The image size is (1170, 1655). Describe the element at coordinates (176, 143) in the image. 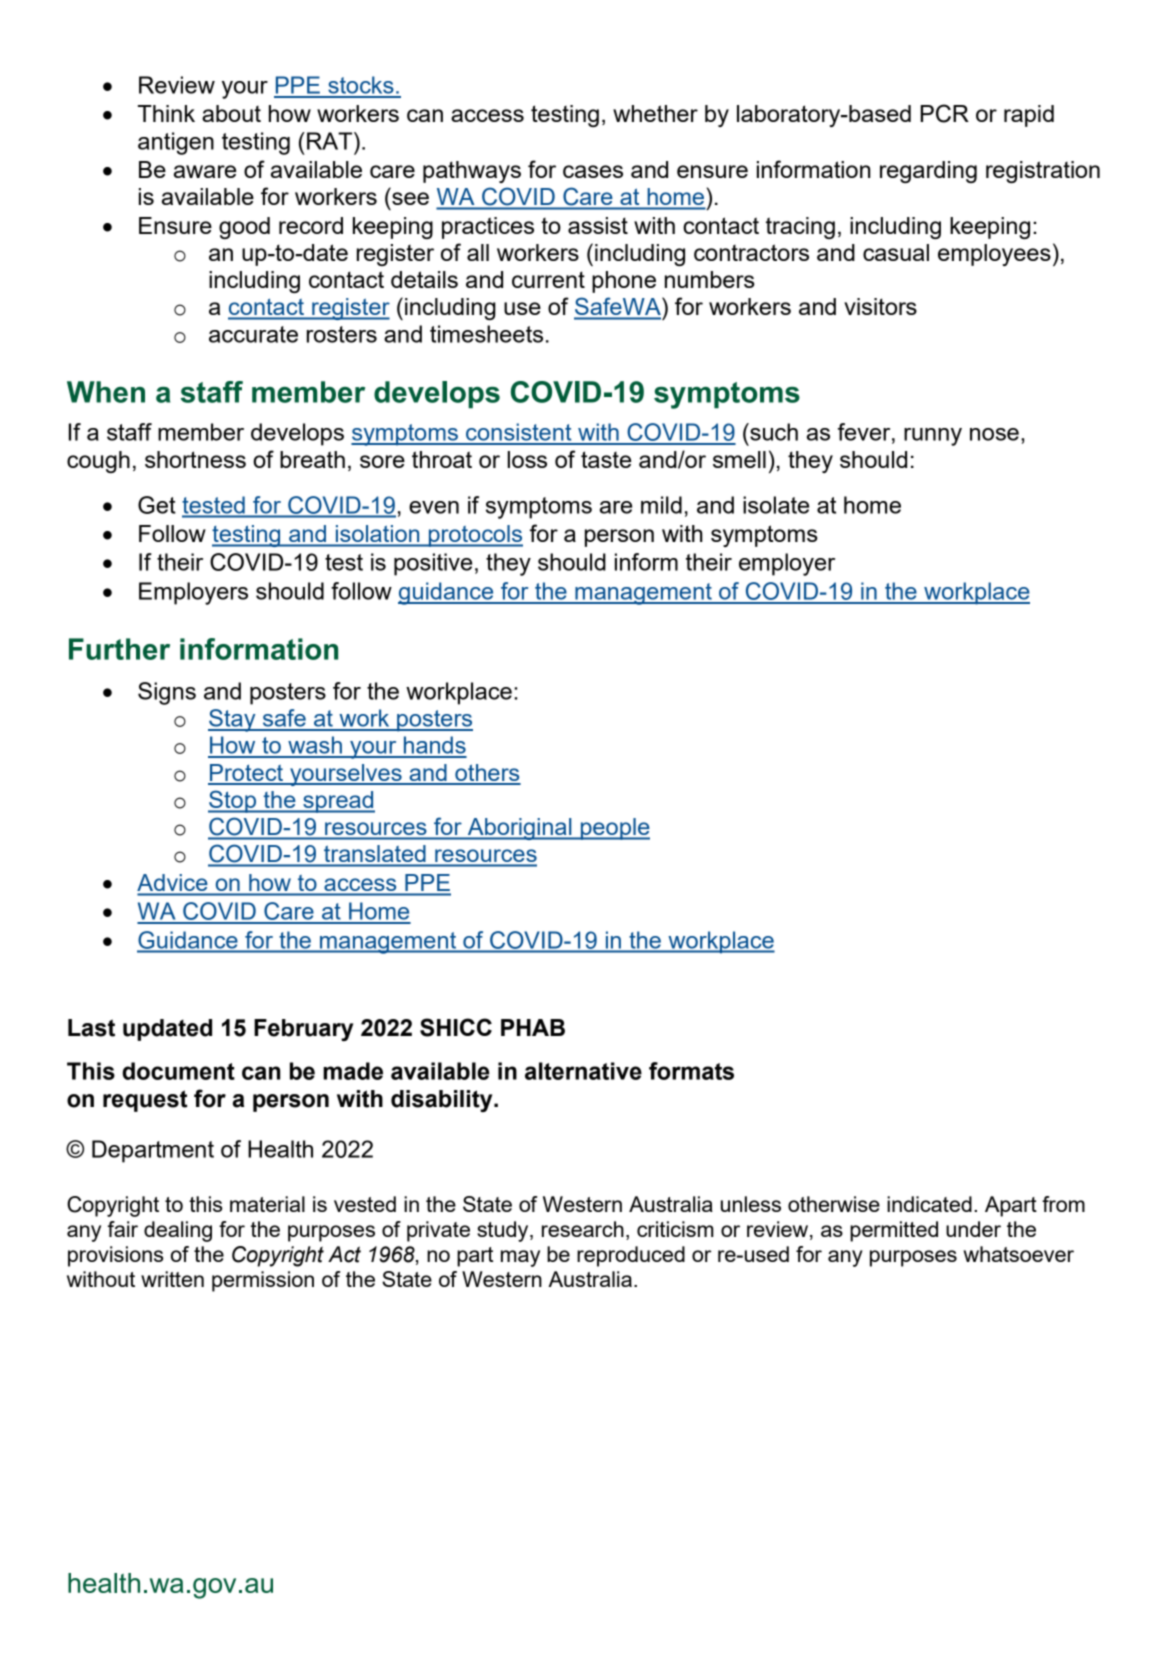

I see `antigen` at that location.
